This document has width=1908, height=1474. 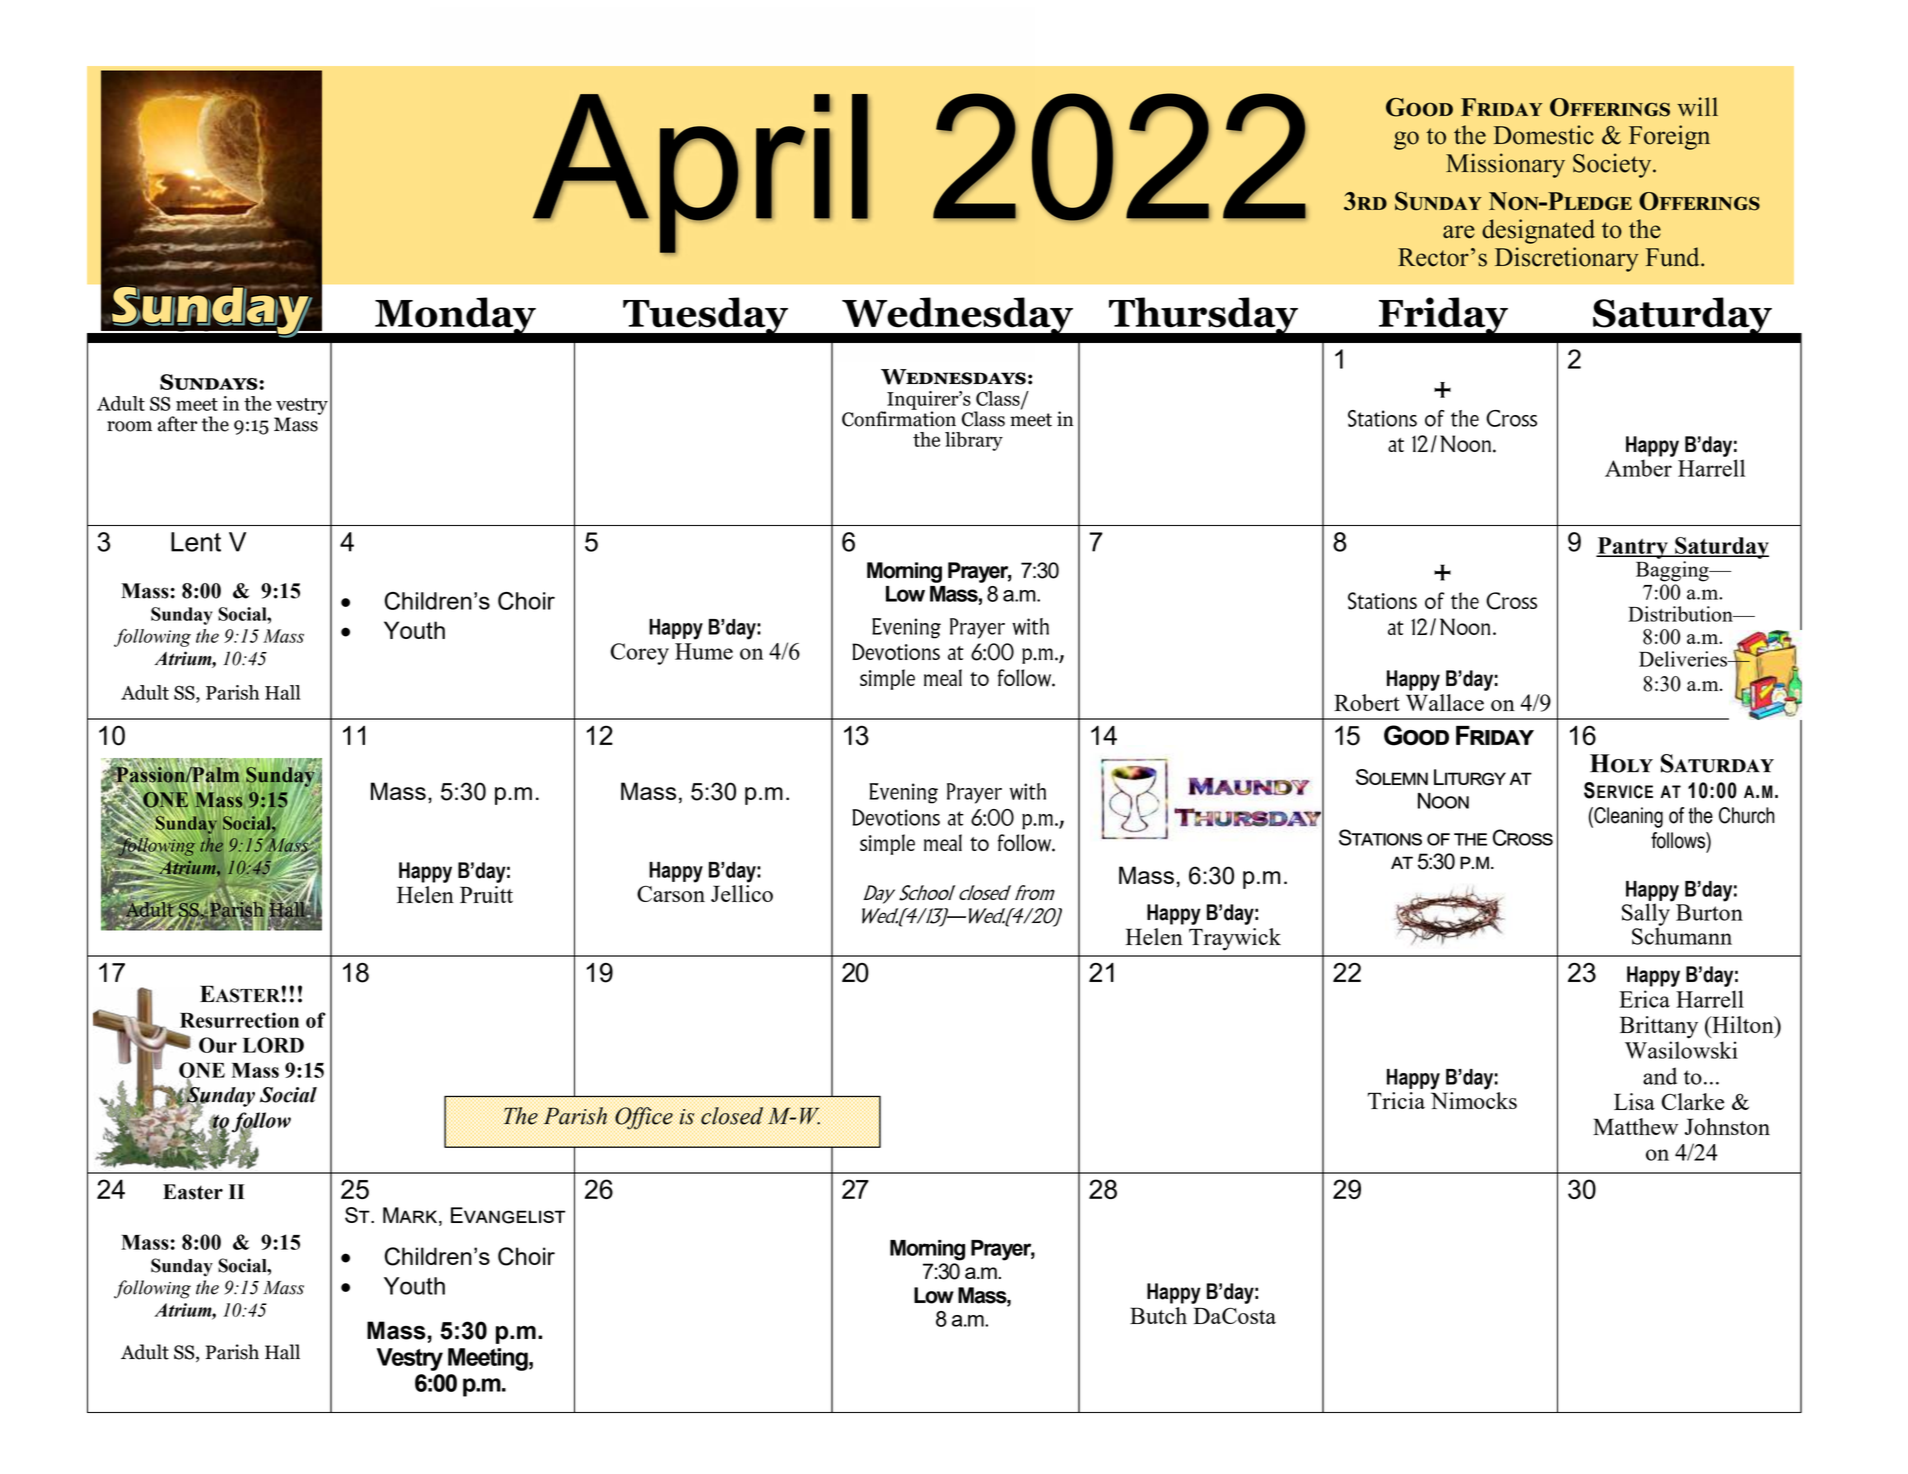 What do you see at coordinates (974, 441) in the document?
I see `library` at bounding box center [974, 441].
